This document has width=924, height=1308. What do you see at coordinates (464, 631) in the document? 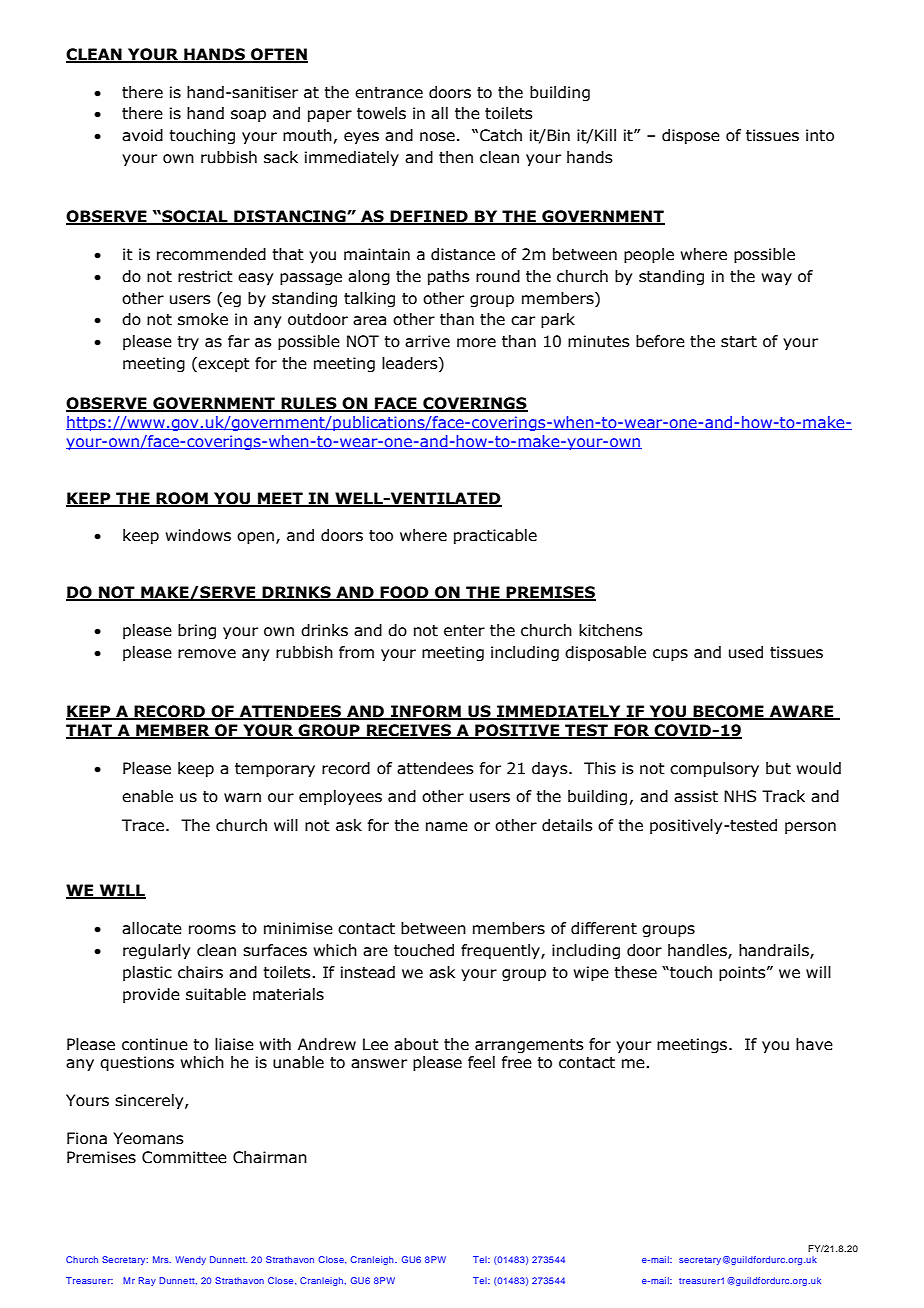
I see `enter` at bounding box center [464, 631].
